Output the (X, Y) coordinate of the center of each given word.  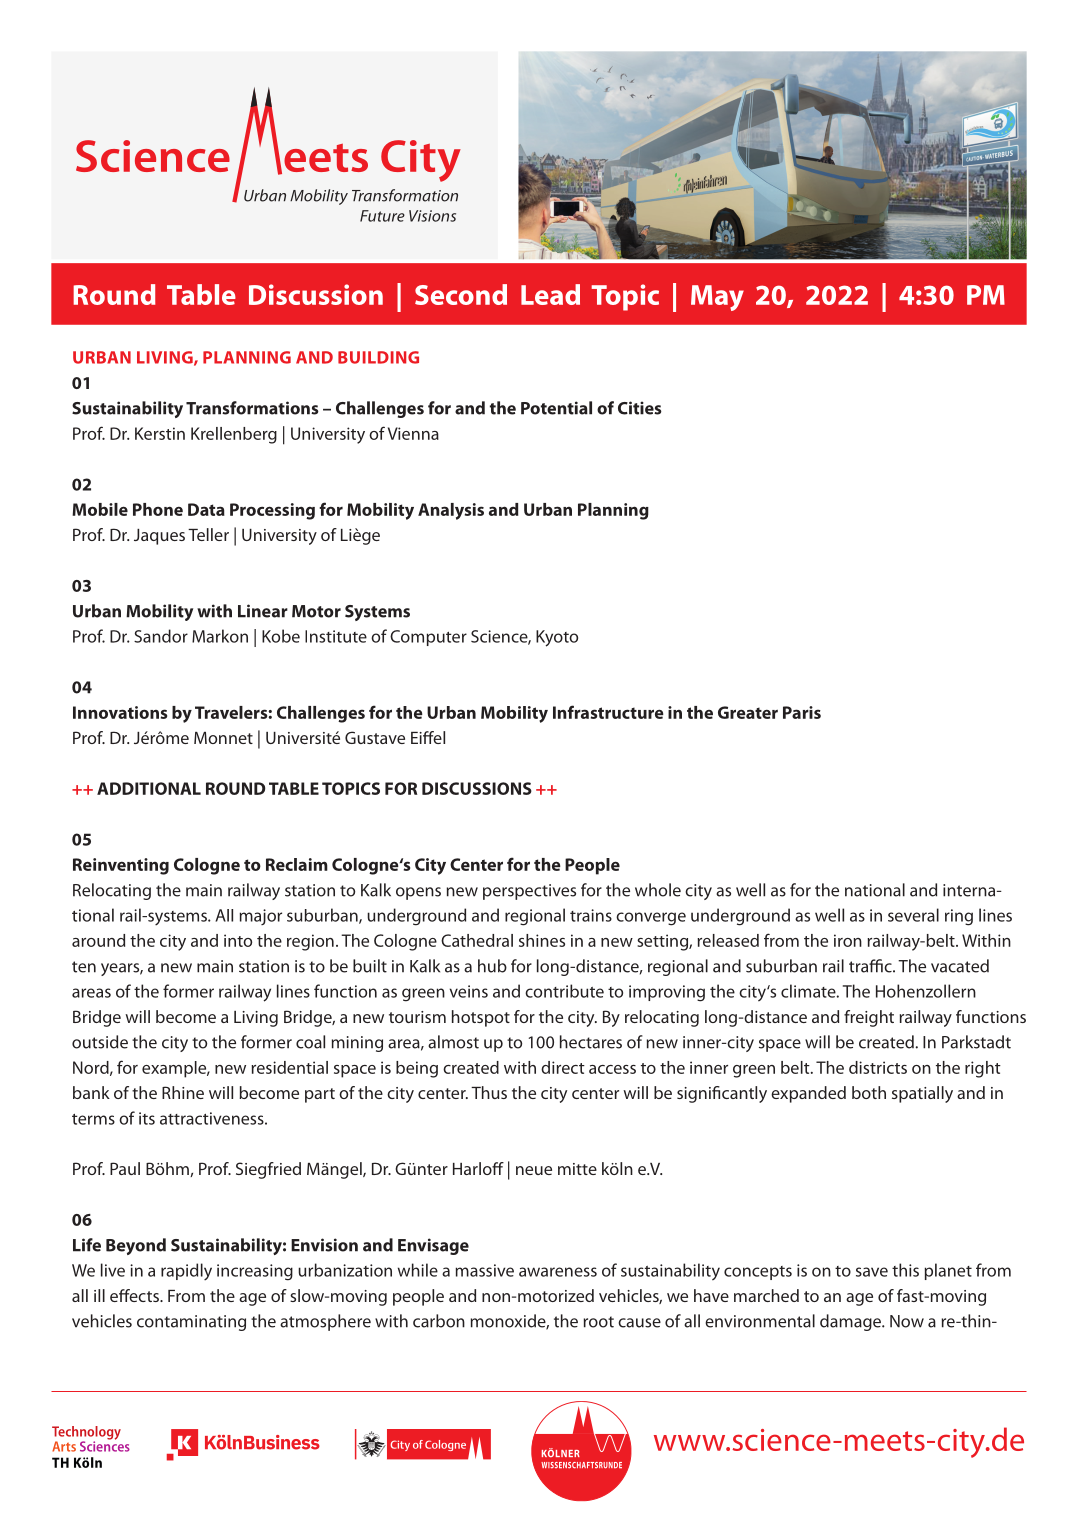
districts (878, 1067)
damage (851, 1322)
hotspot (481, 1018)
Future (382, 216)
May (717, 298)
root (598, 1322)
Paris (802, 712)
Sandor (161, 636)
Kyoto (557, 638)
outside (100, 1042)
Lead (550, 294)
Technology (86, 1434)
